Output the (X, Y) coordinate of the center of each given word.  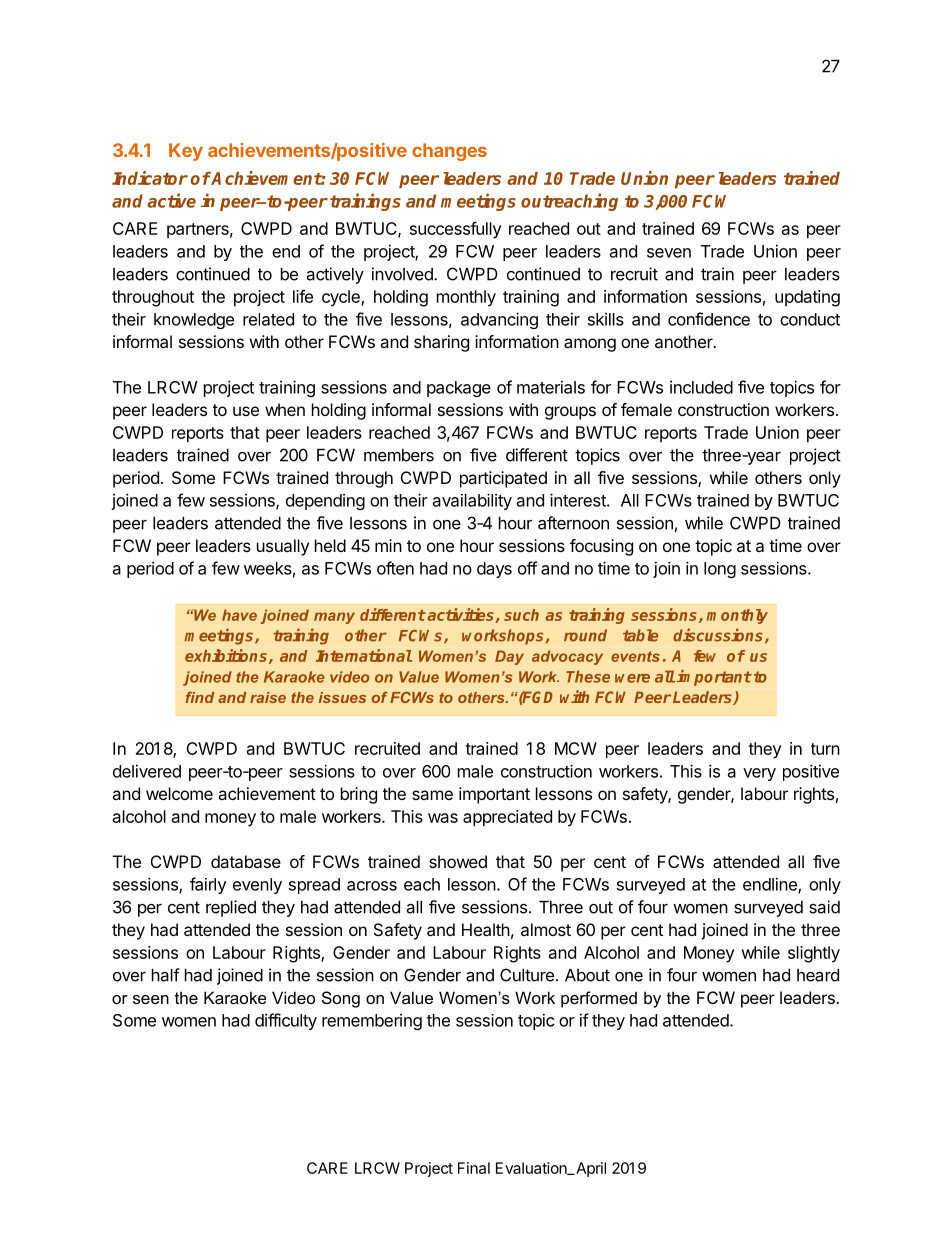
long (720, 570)
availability (472, 501)
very (759, 774)
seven (669, 253)
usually (283, 547)
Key (186, 152)
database (246, 861)
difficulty (286, 1021)
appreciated (507, 818)
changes (449, 152)
